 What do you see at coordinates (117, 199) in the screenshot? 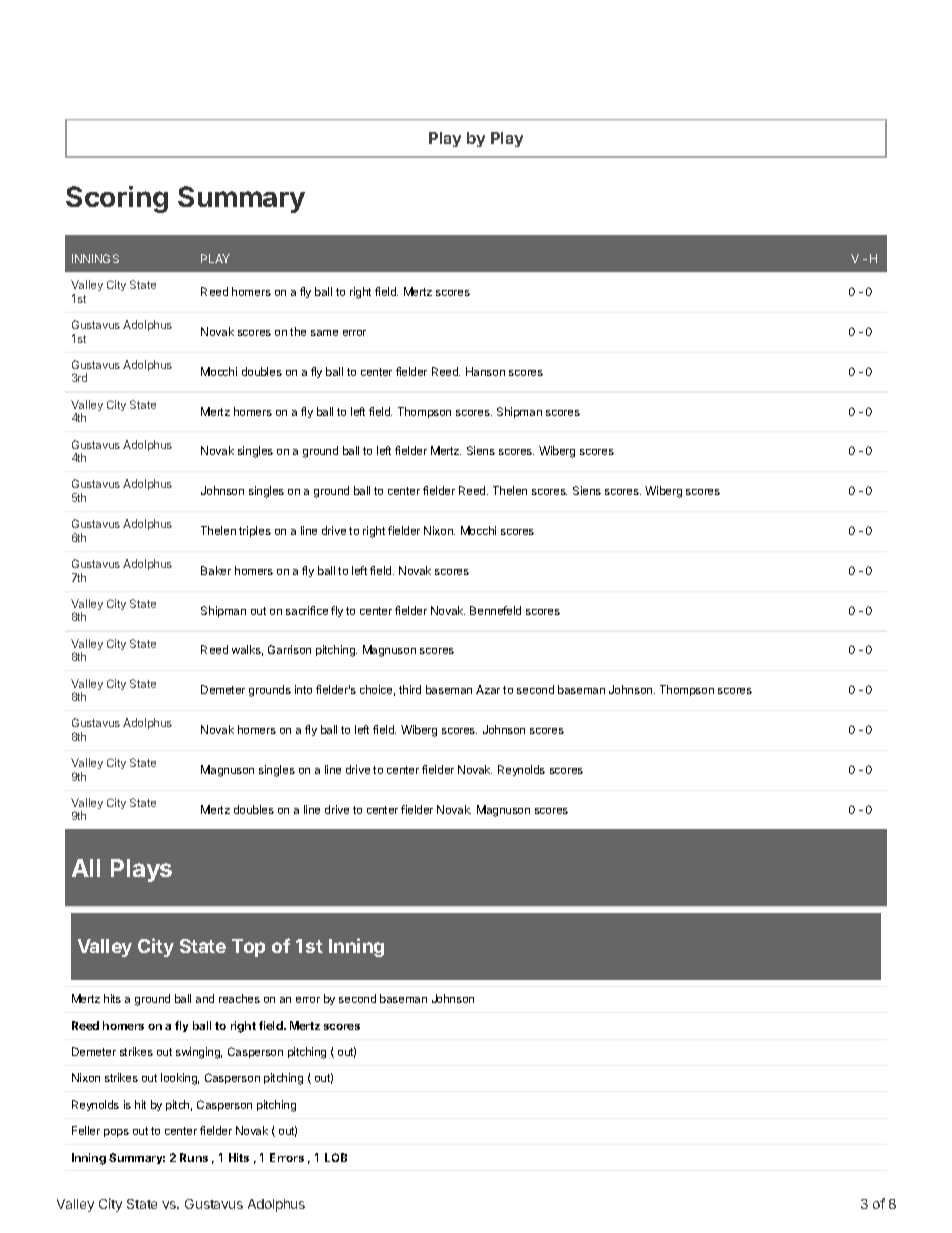
I see `Scoring` at bounding box center [117, 199].
